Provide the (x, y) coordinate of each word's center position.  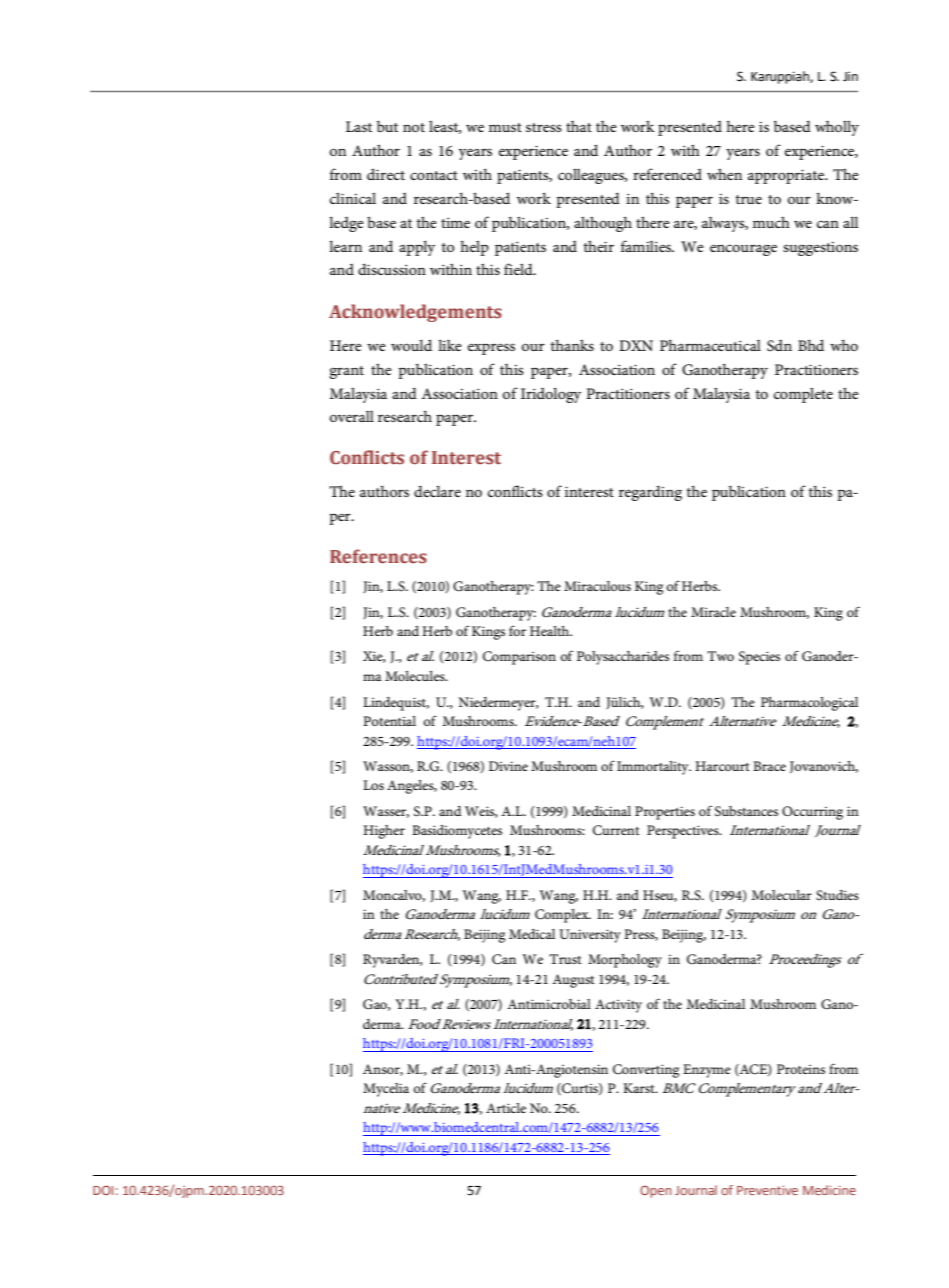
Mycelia (386, 1090)
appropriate (787, 176)
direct (386, 174)
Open (656, 1191)
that (579, 126)
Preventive (767, 1190)
